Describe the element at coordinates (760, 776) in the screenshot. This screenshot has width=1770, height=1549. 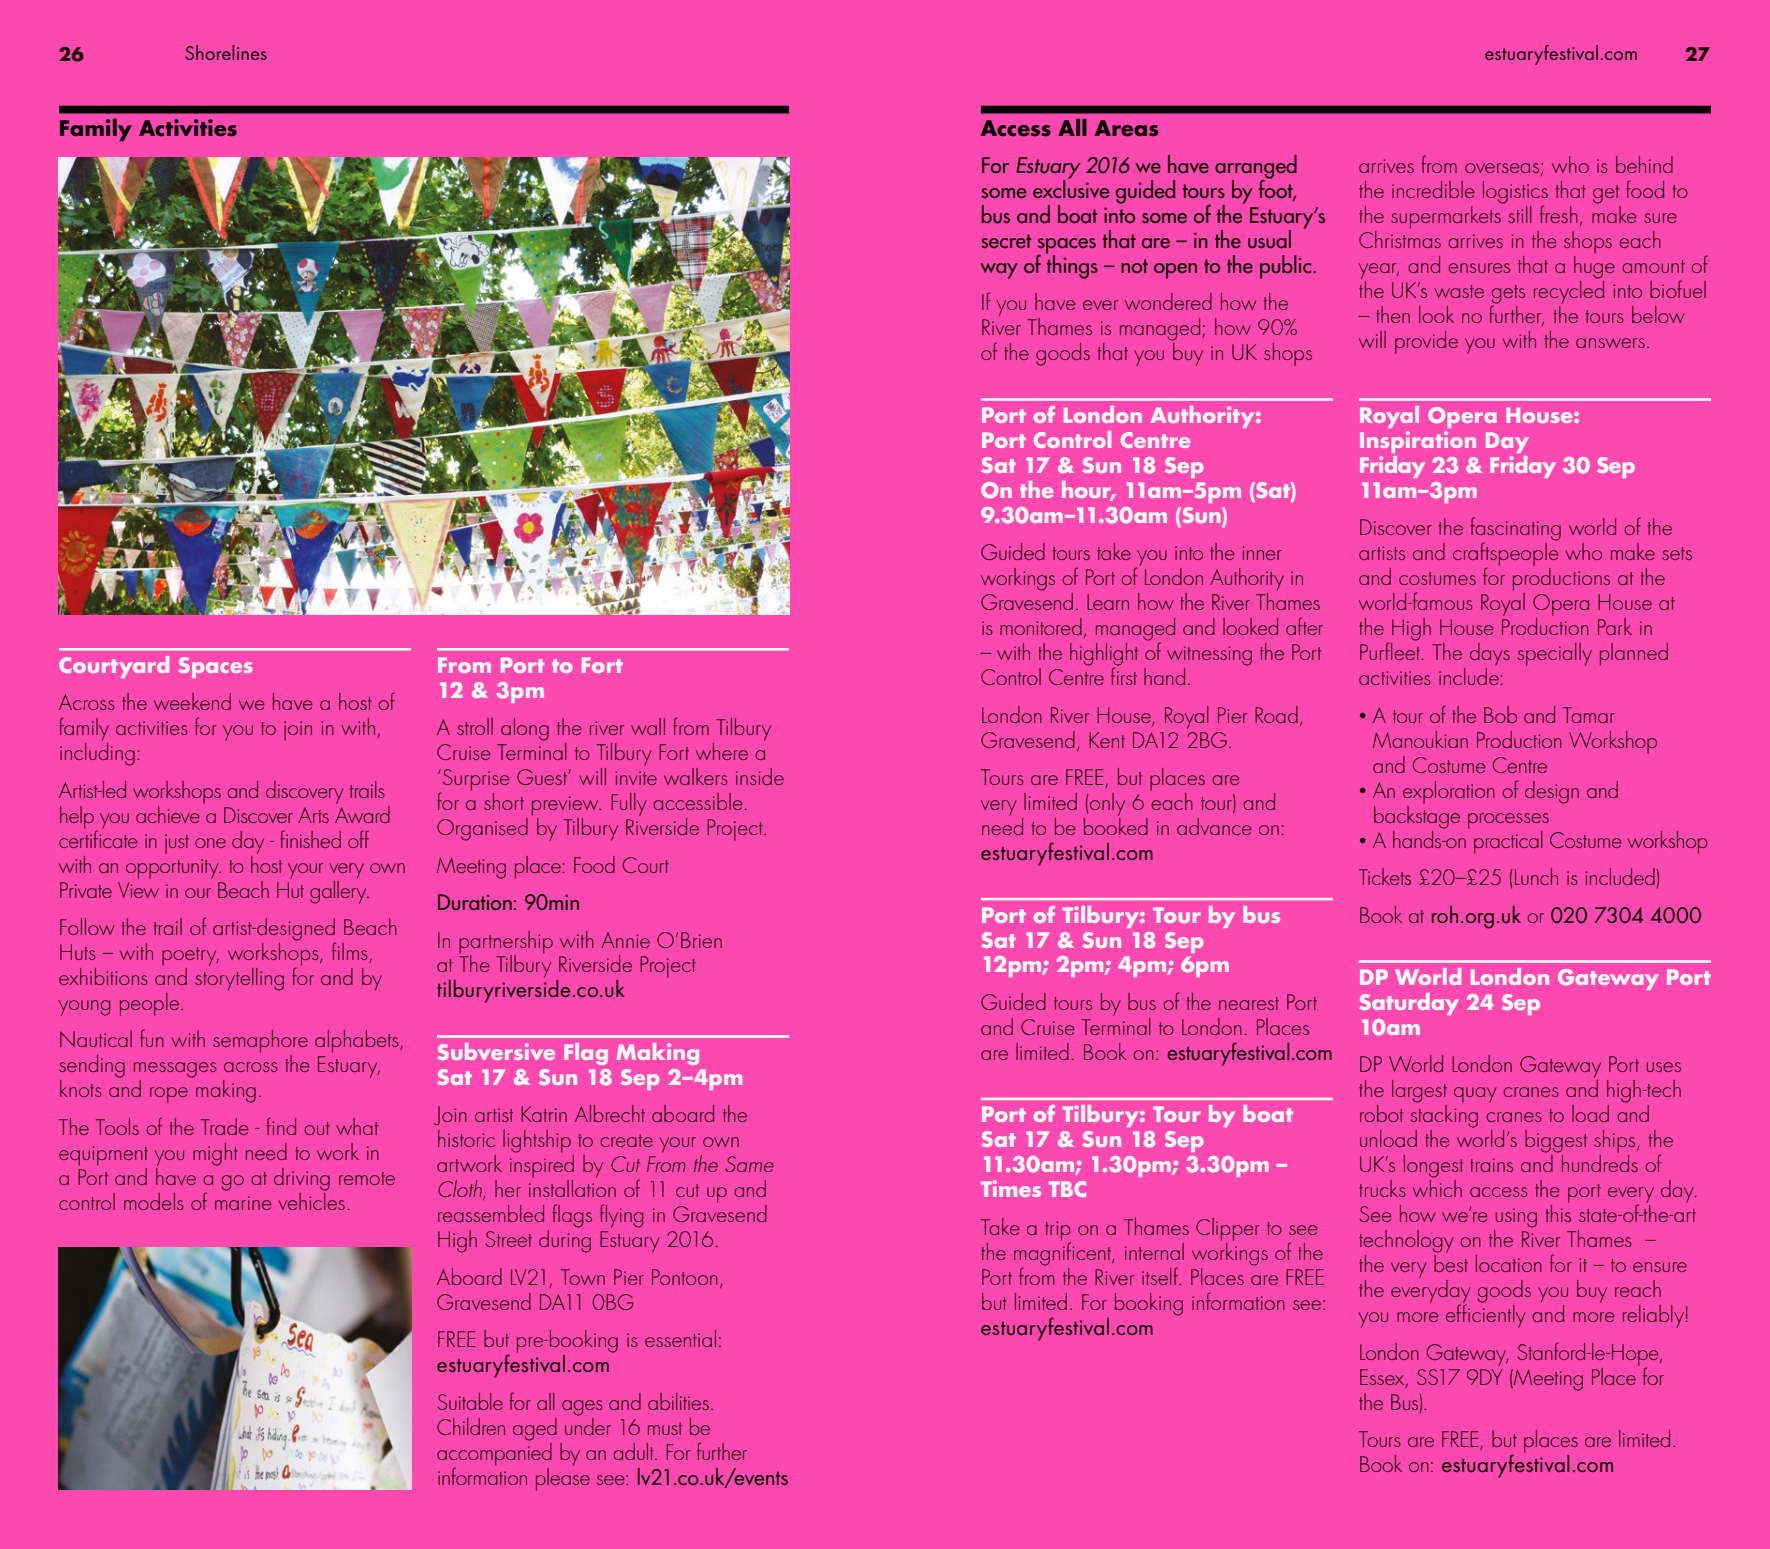
I see `inside` at that location.
